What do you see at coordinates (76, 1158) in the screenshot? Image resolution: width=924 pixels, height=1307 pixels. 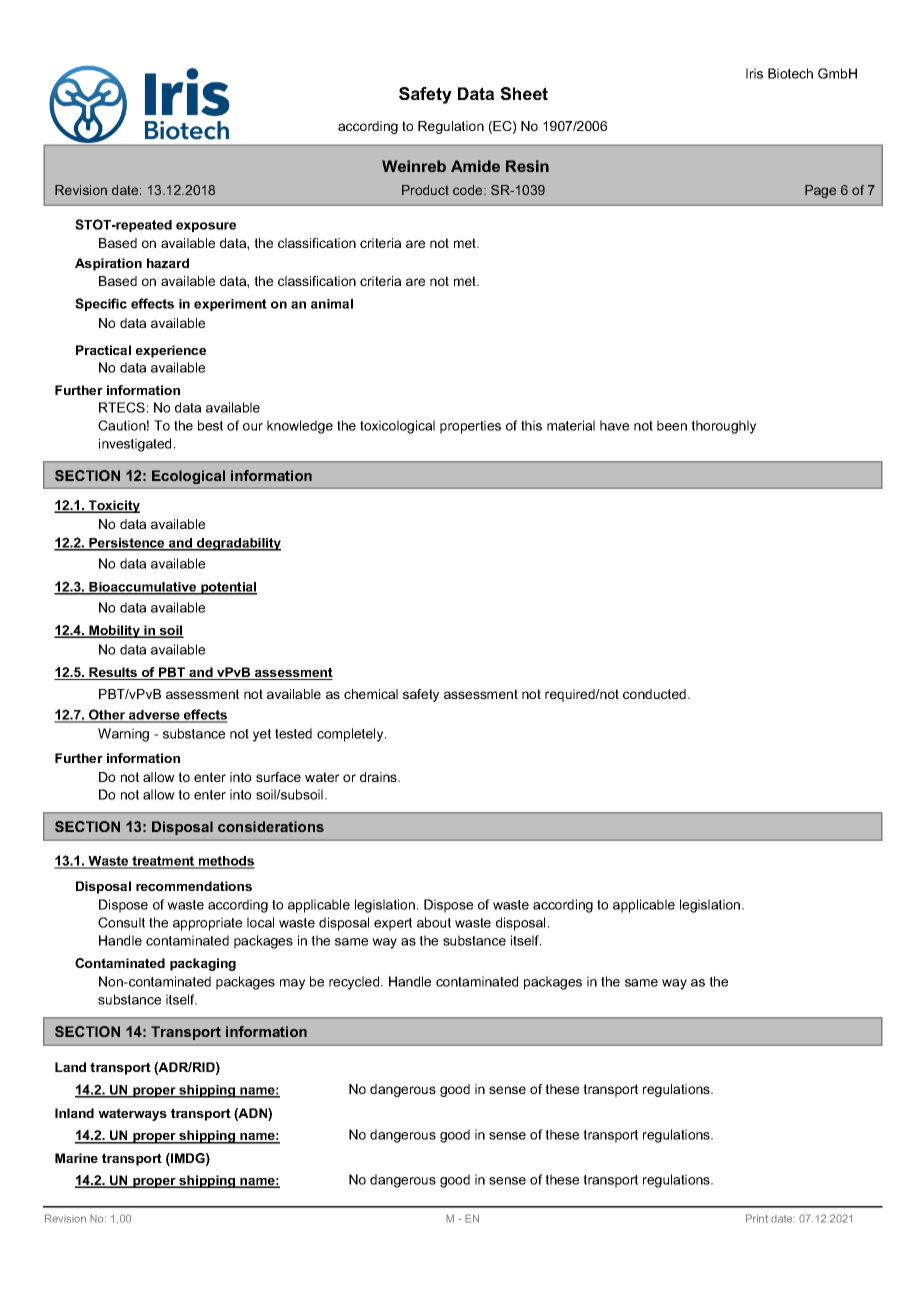 I see `Marine` at bounding box center [76, 1158].
